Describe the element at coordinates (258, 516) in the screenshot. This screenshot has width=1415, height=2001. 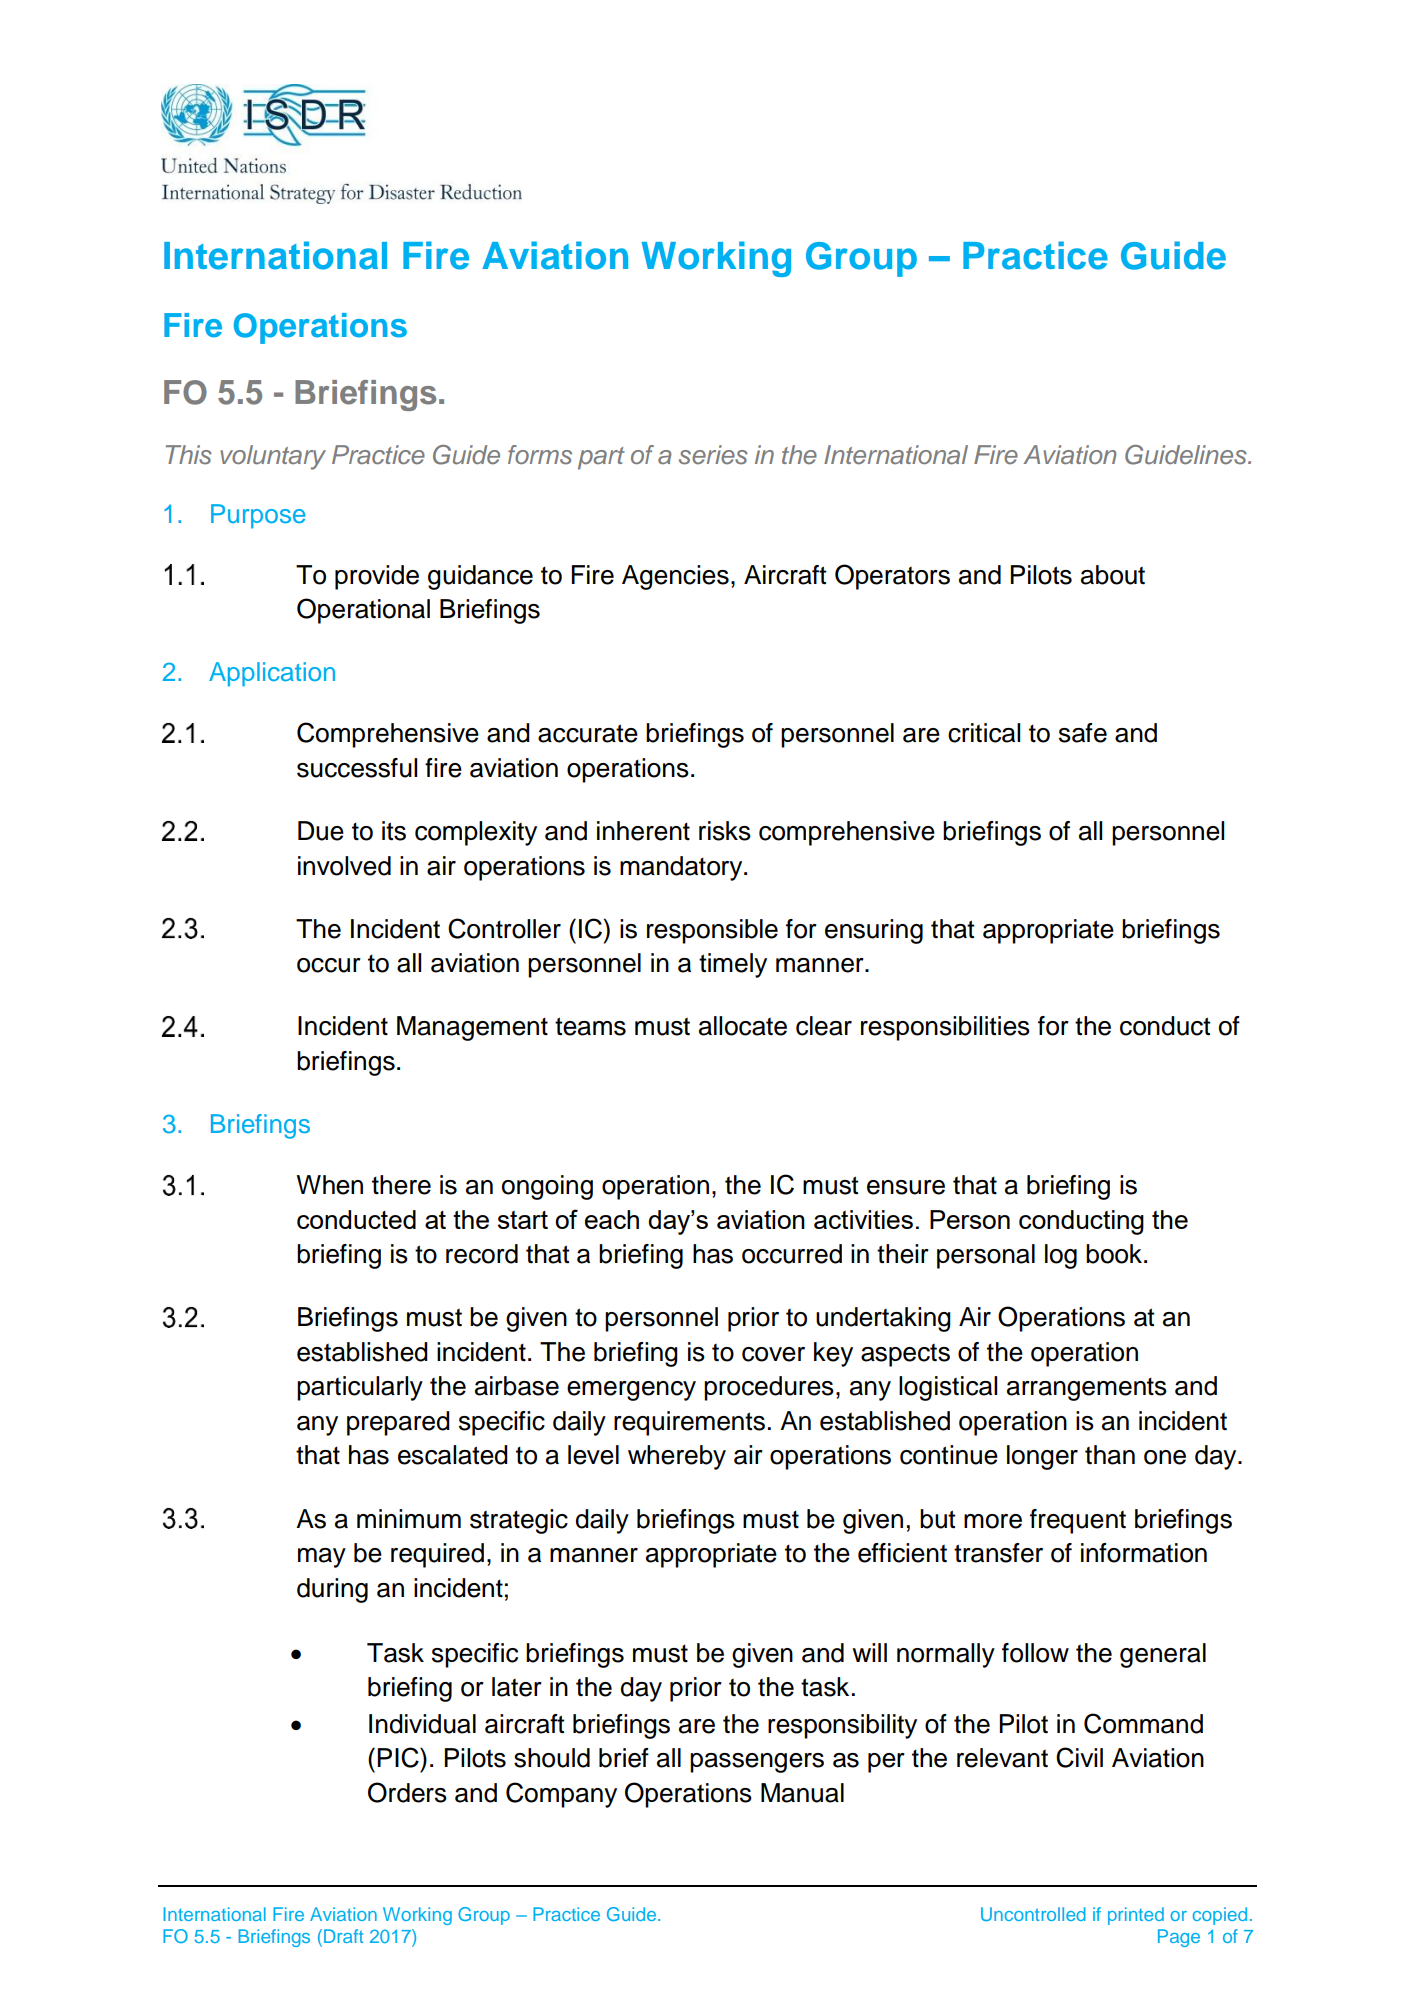
I see `Purpose` at that location.
